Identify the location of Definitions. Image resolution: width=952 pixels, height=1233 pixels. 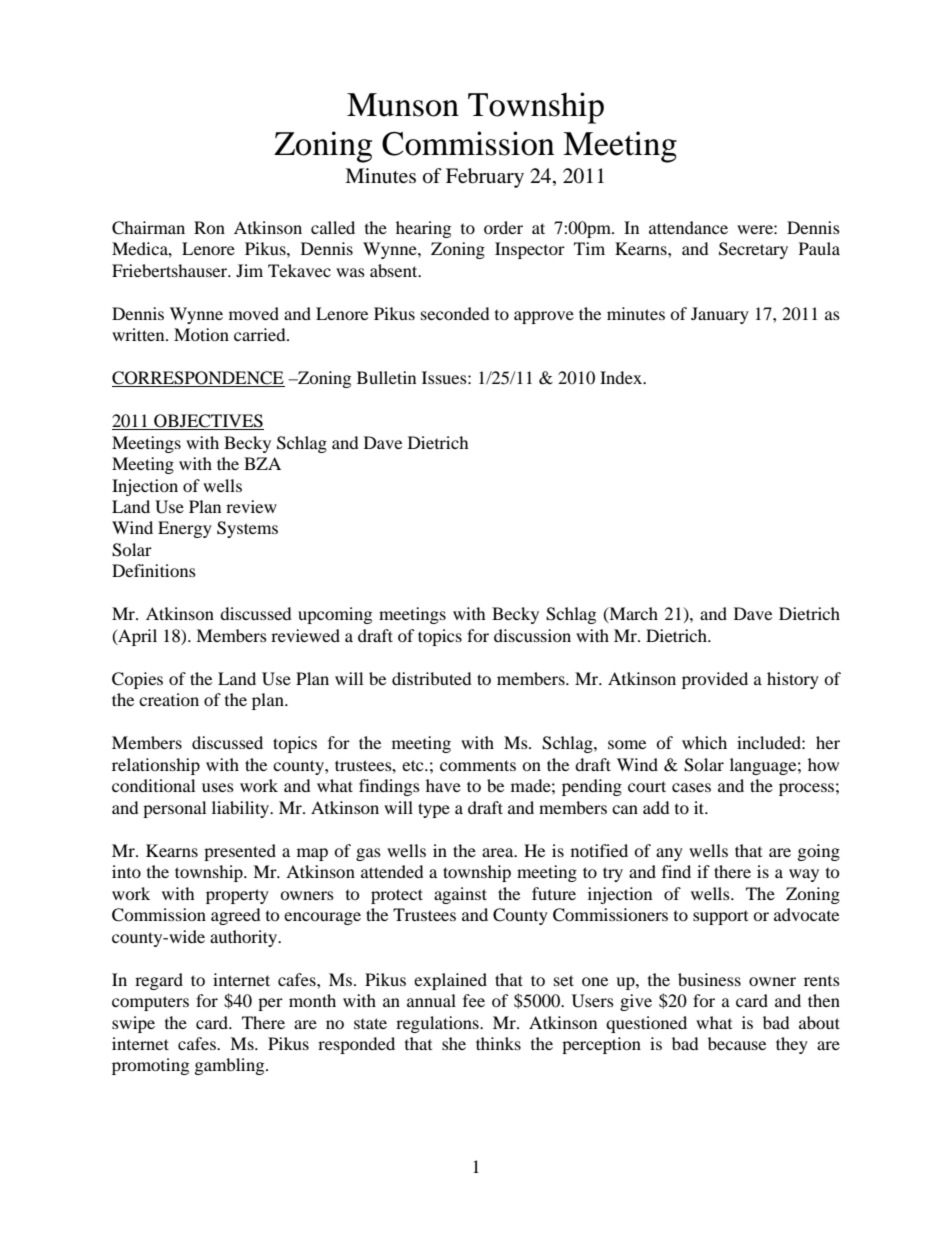
(154, 570).
